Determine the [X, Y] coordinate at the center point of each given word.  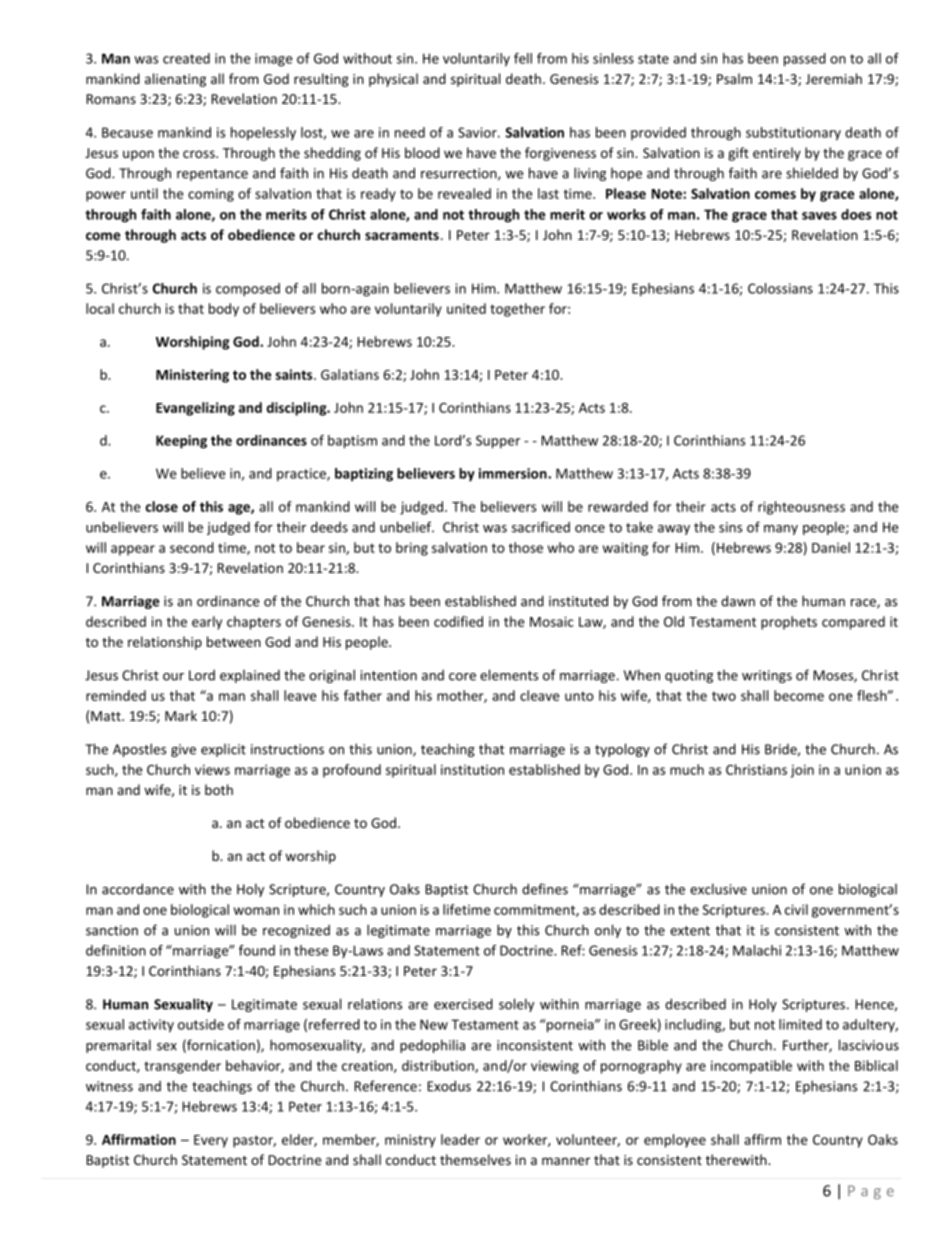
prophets [789, 623]
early [207, 623]
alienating [175, 80]
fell [523, 58]
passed [805, 60]
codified [458, 621]
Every [211, 1141]
